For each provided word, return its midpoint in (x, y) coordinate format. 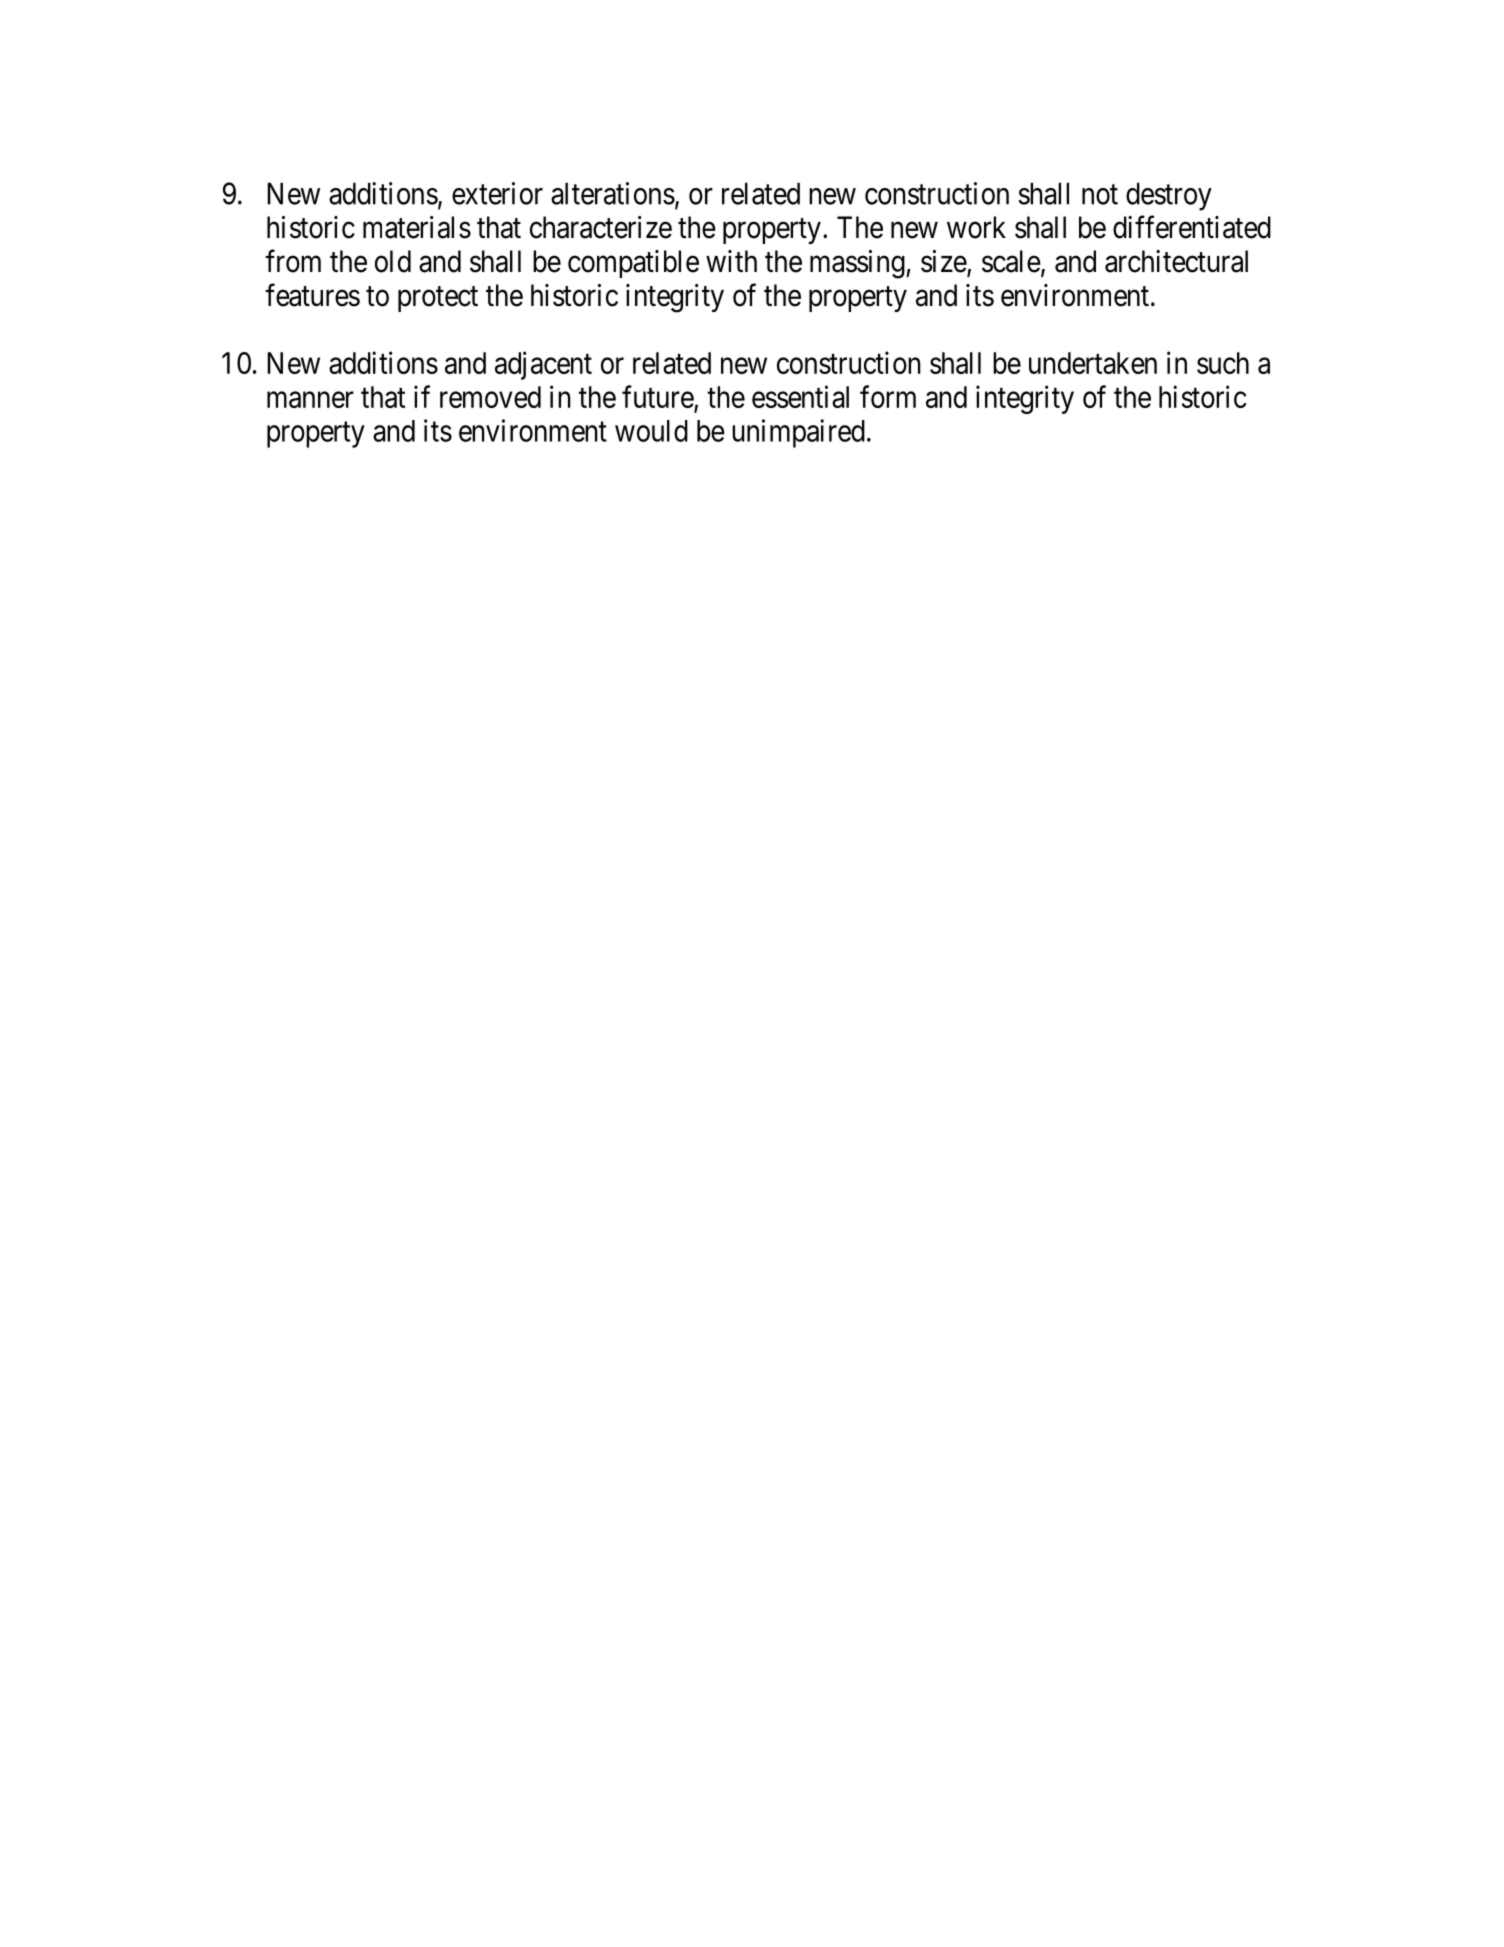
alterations (613, 193)
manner (310, 400)
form (888, 396)
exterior (497, 193)
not (1100, 195)
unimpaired (798, 433)
